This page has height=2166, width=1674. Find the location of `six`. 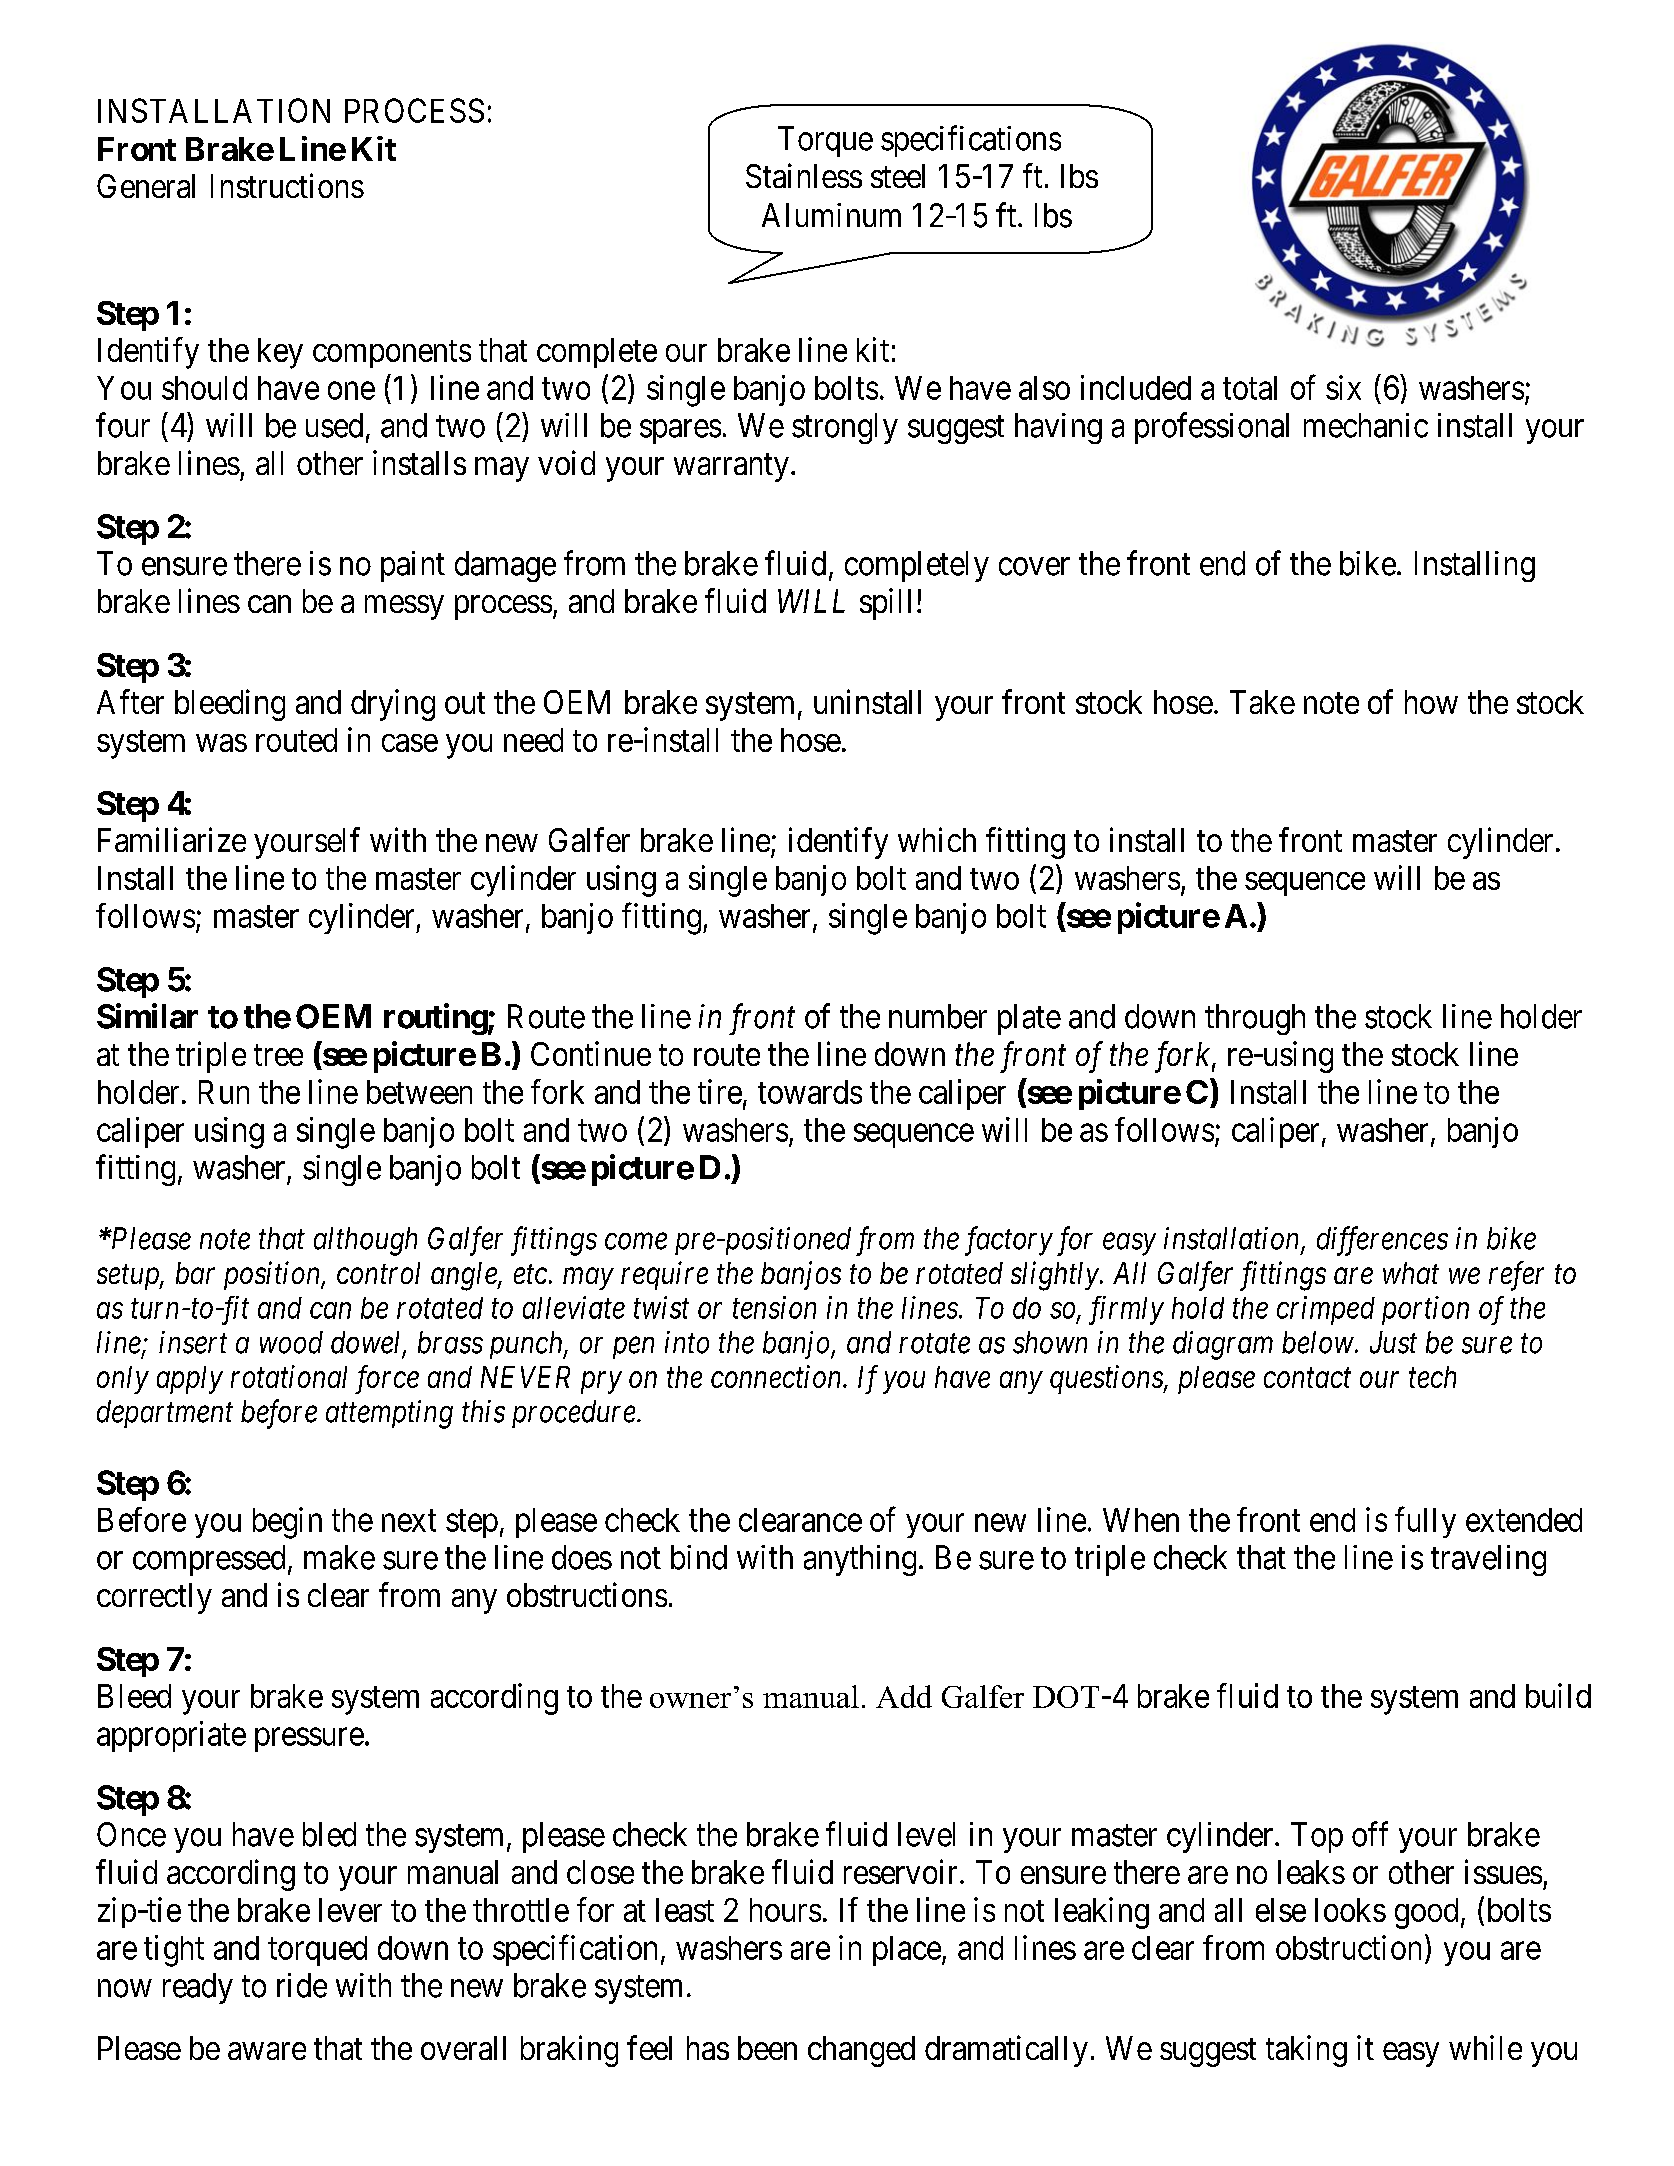

six is located at coordinates (1343, 387).
